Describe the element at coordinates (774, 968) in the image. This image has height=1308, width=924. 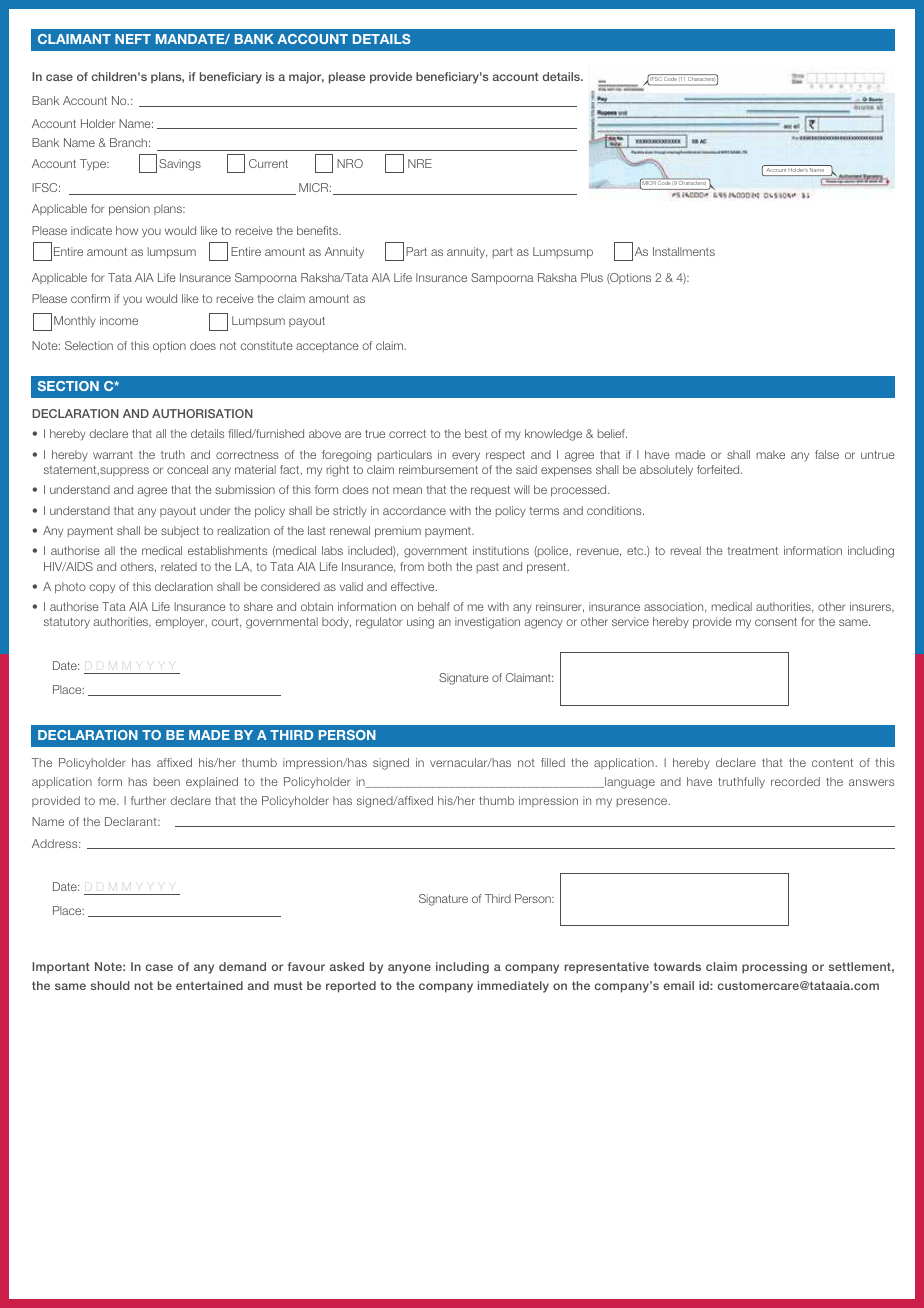
I see `processing` at that location.
